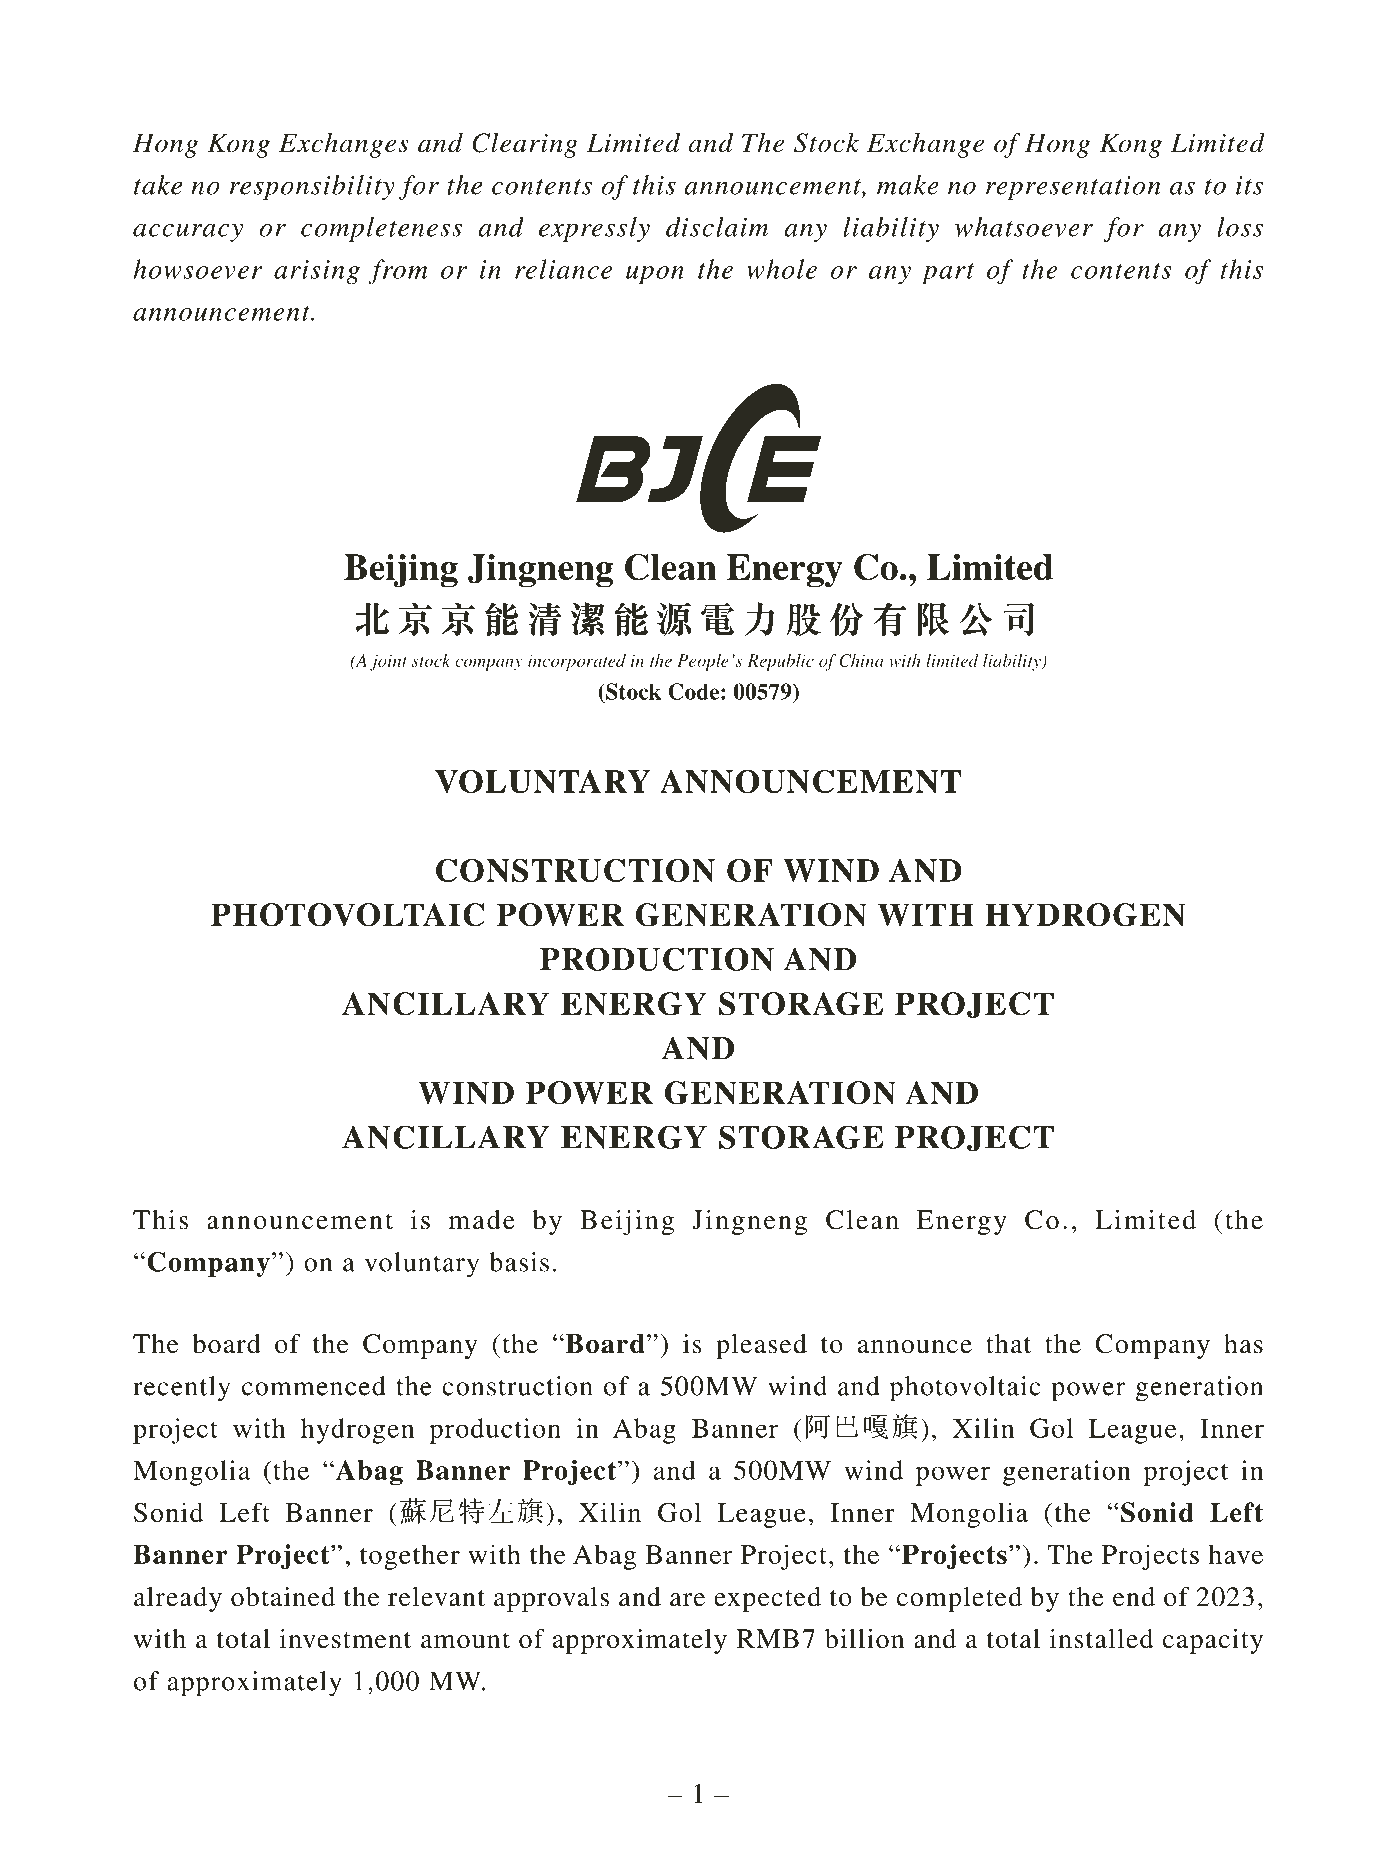  Describe the element at coordinates (577, 662) in the screenshot. I see `incorporated` at that location.
